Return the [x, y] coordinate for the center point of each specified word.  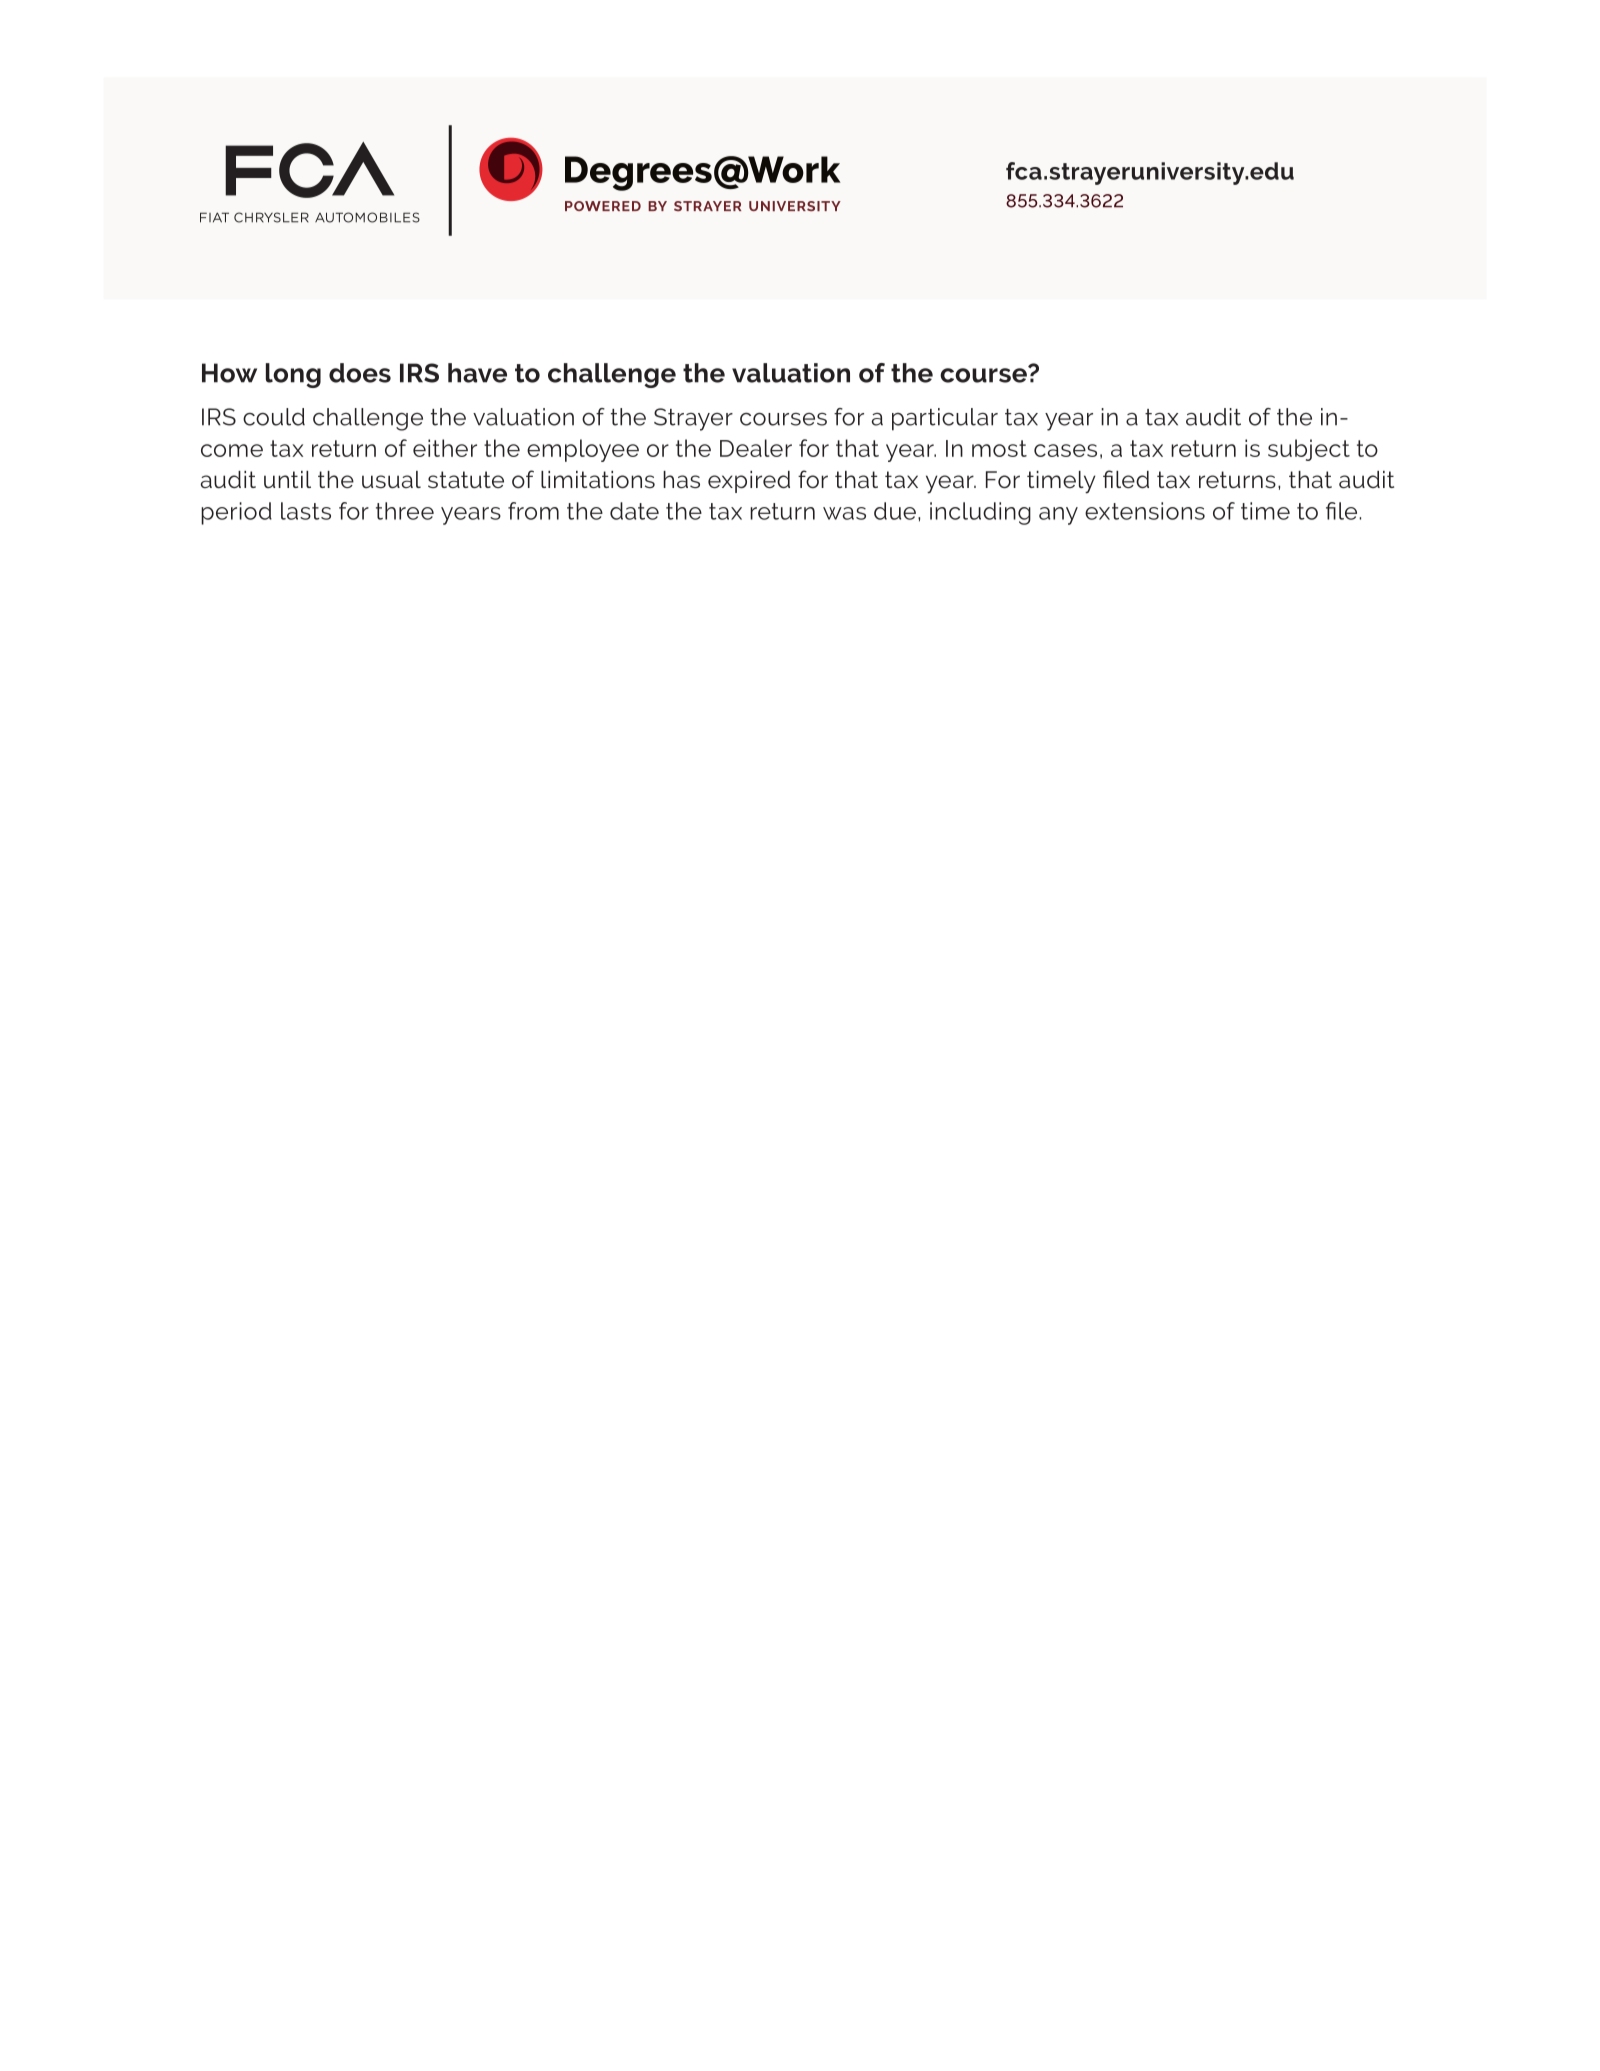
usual [391, 480]
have [477, 373]
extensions [1145, 511]
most [999, 448]
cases [1065, 450]
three [405, 511]
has [681, 480]
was [844, 513]
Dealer [756, 448]
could [274, 417]
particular [945, 419]
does [360, 373]
